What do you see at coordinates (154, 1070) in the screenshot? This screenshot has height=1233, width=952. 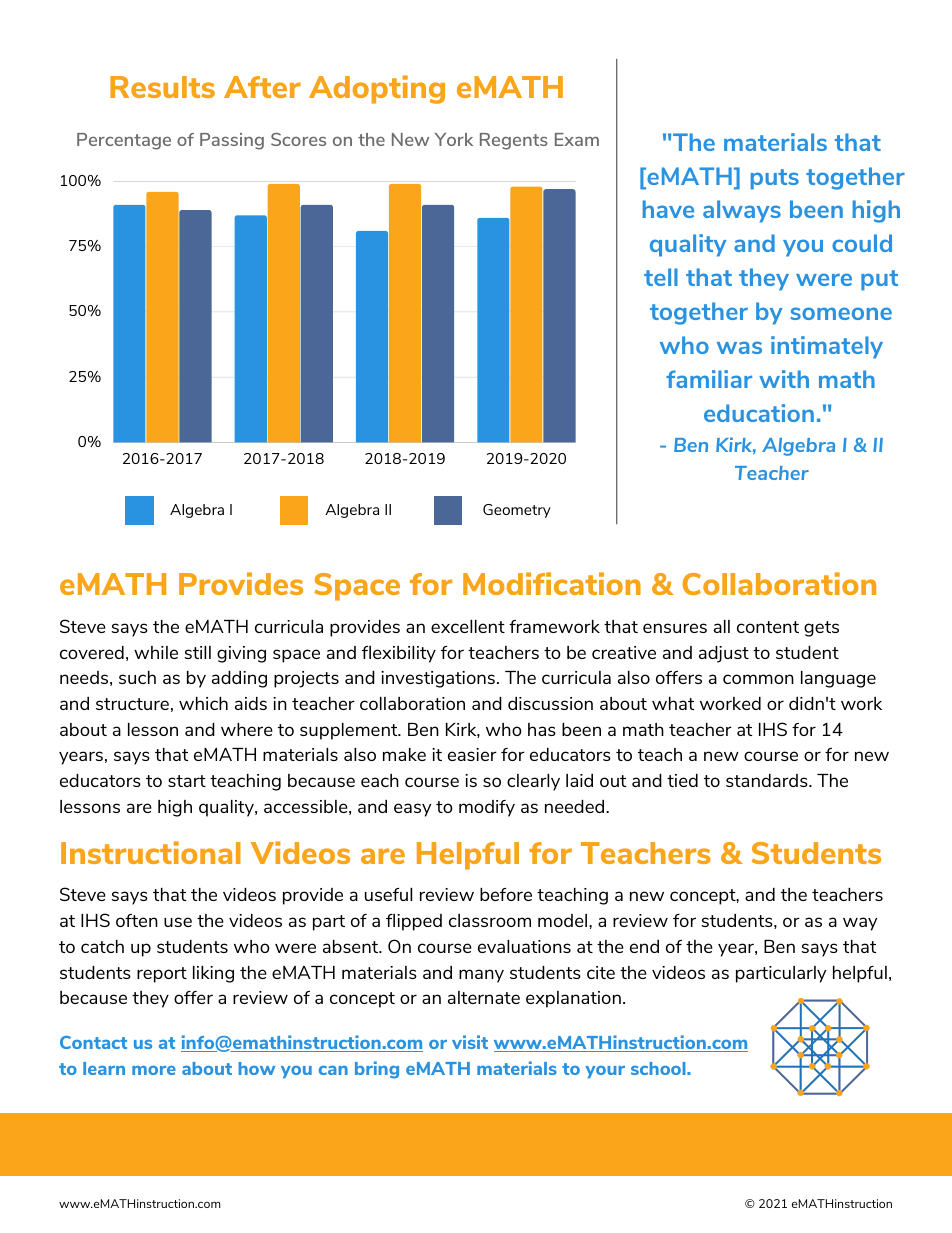 I see `more` at bounding box center [154, 1070].
